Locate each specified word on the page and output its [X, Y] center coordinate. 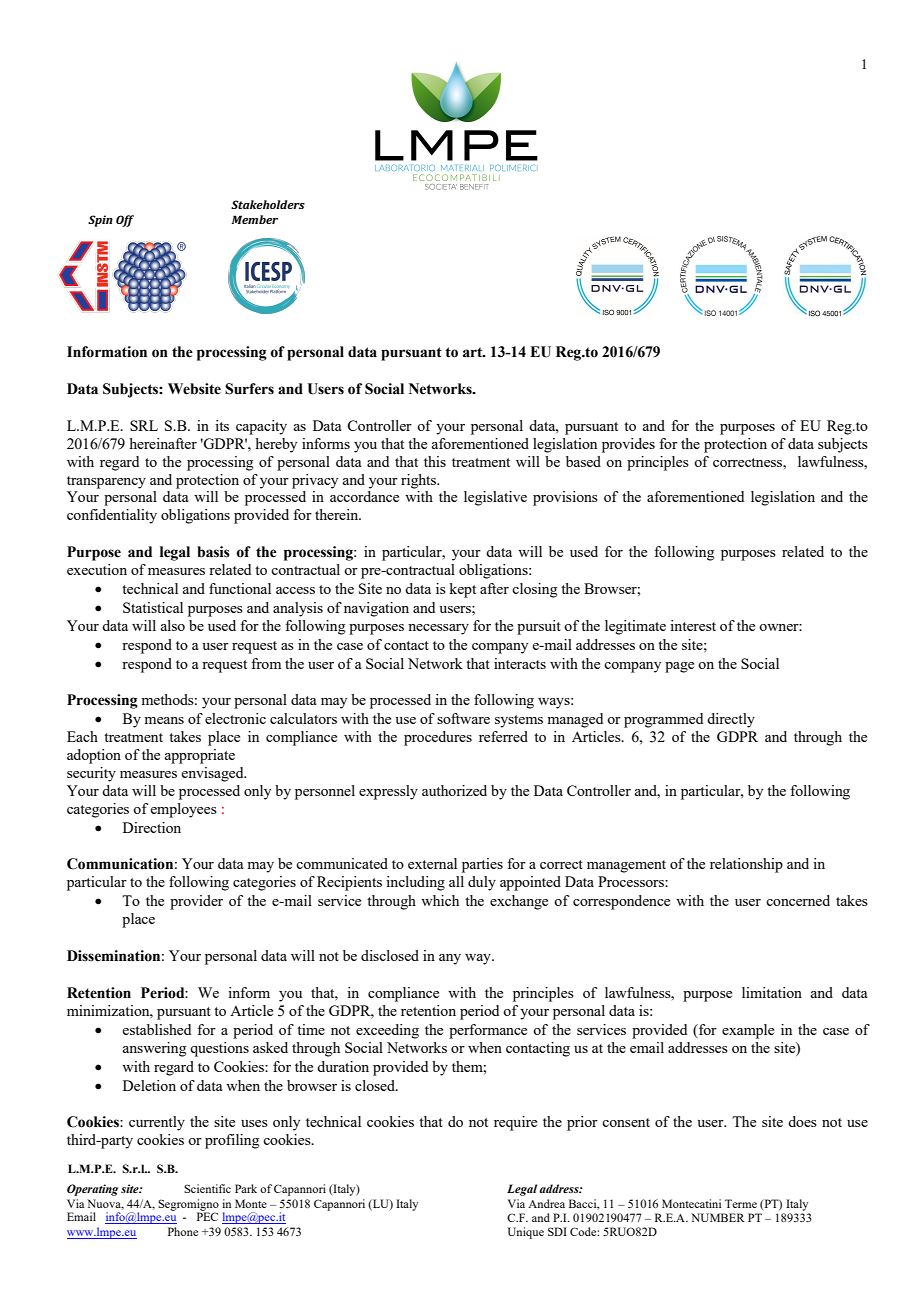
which [440, 900]
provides [628, 445]
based [583, 461]
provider [196, 902]
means [164, 720]
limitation [772, 992]
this [435, 461]
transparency [106, 482]
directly [731, 720]
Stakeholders [268, 204]
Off [125, 221]
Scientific [207, 1188]
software [463, 718]
